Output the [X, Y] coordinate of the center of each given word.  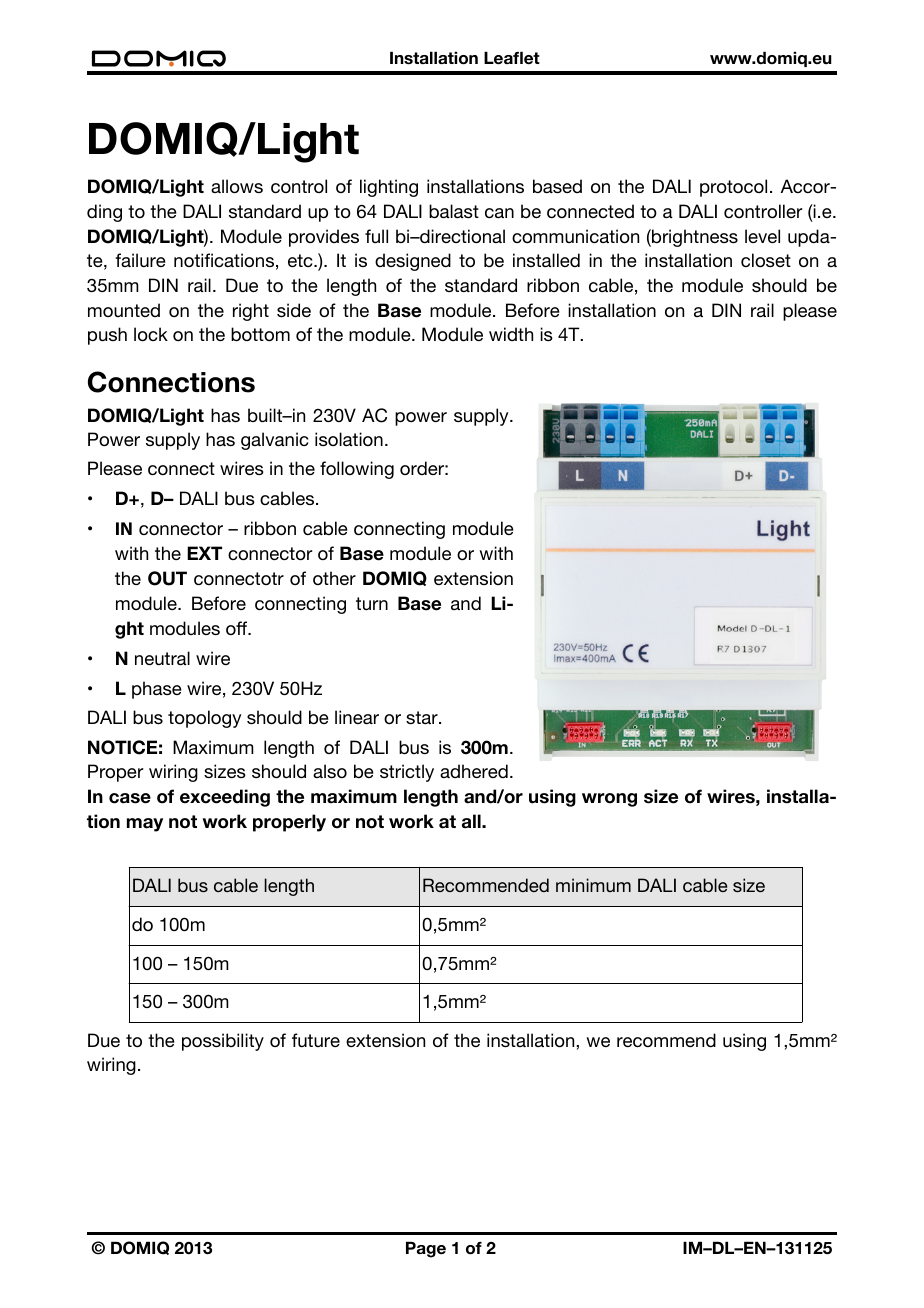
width [511, 334]
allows [237, 186]
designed [413, 262]
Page [426, 1249]
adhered [474, 771]
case [130, 798]
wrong [609, 800]
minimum [593, 885]
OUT [167, 578]
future [316, 1040]
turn [372, 603]
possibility [223, 1042]
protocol [733, 188]
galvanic [274, 441]
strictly [407, 773]
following [357, 470]
